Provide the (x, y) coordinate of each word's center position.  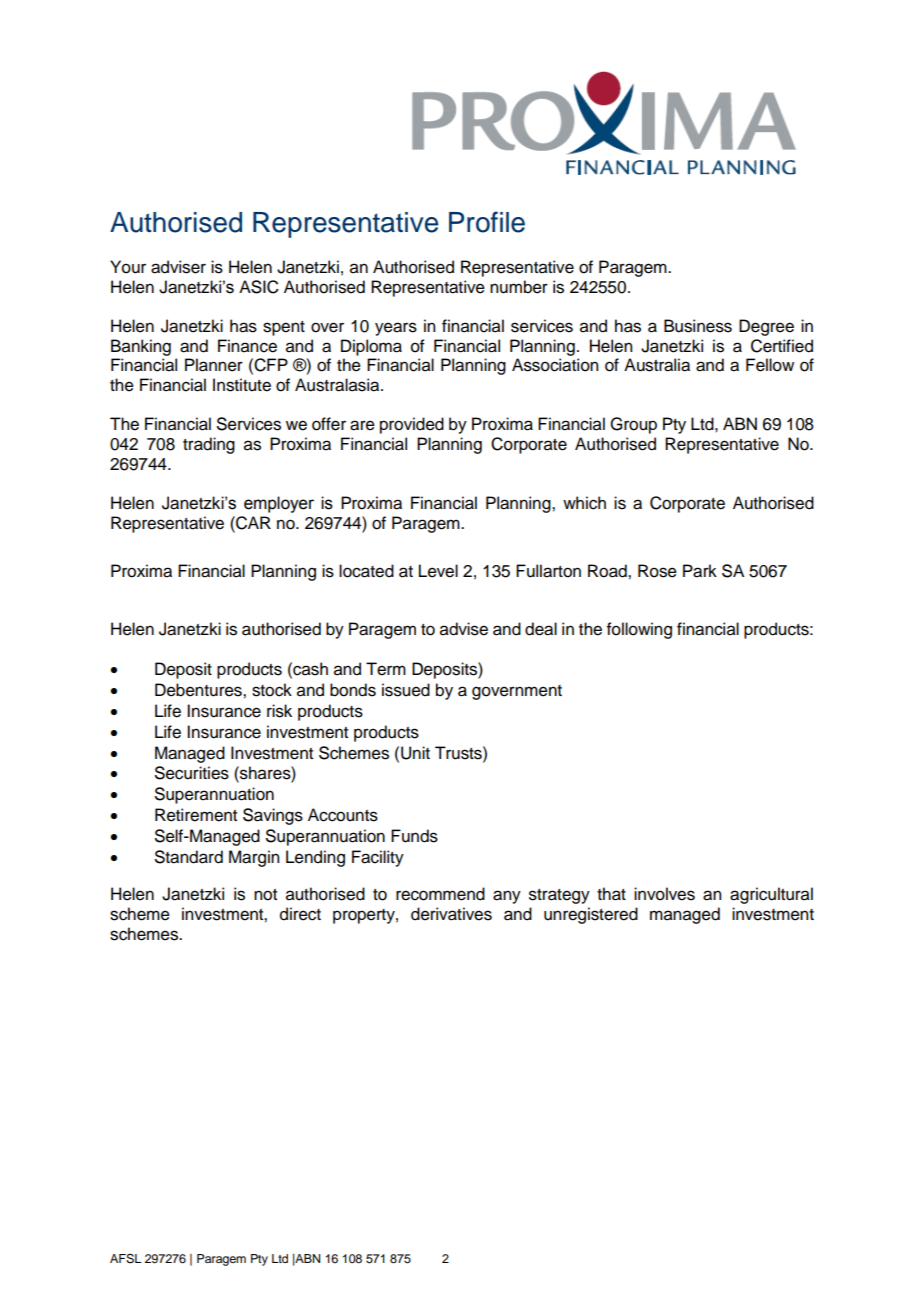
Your (128, 267)
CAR (252, 523)
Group (633, 425)
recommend (440, 894)
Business (698, 326)
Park (700, 571)
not (265, 895)
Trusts (459, 753)
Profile (487, 222)
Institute (242, 385)
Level (438, 571)
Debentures (199, 690)
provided (412, 425)
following (639, 630)
